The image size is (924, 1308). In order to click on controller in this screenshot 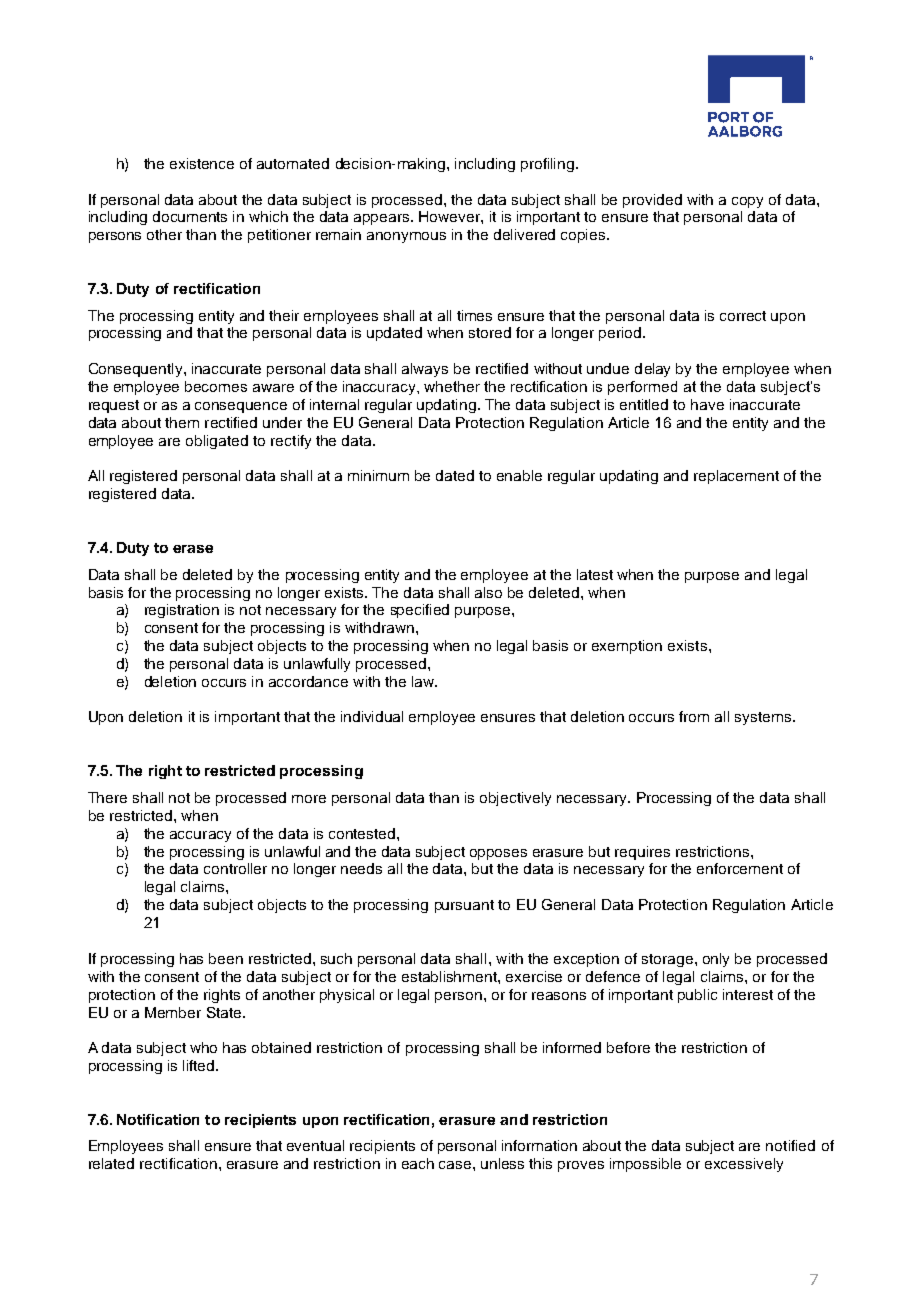, I will do `click(235, 868)`.
